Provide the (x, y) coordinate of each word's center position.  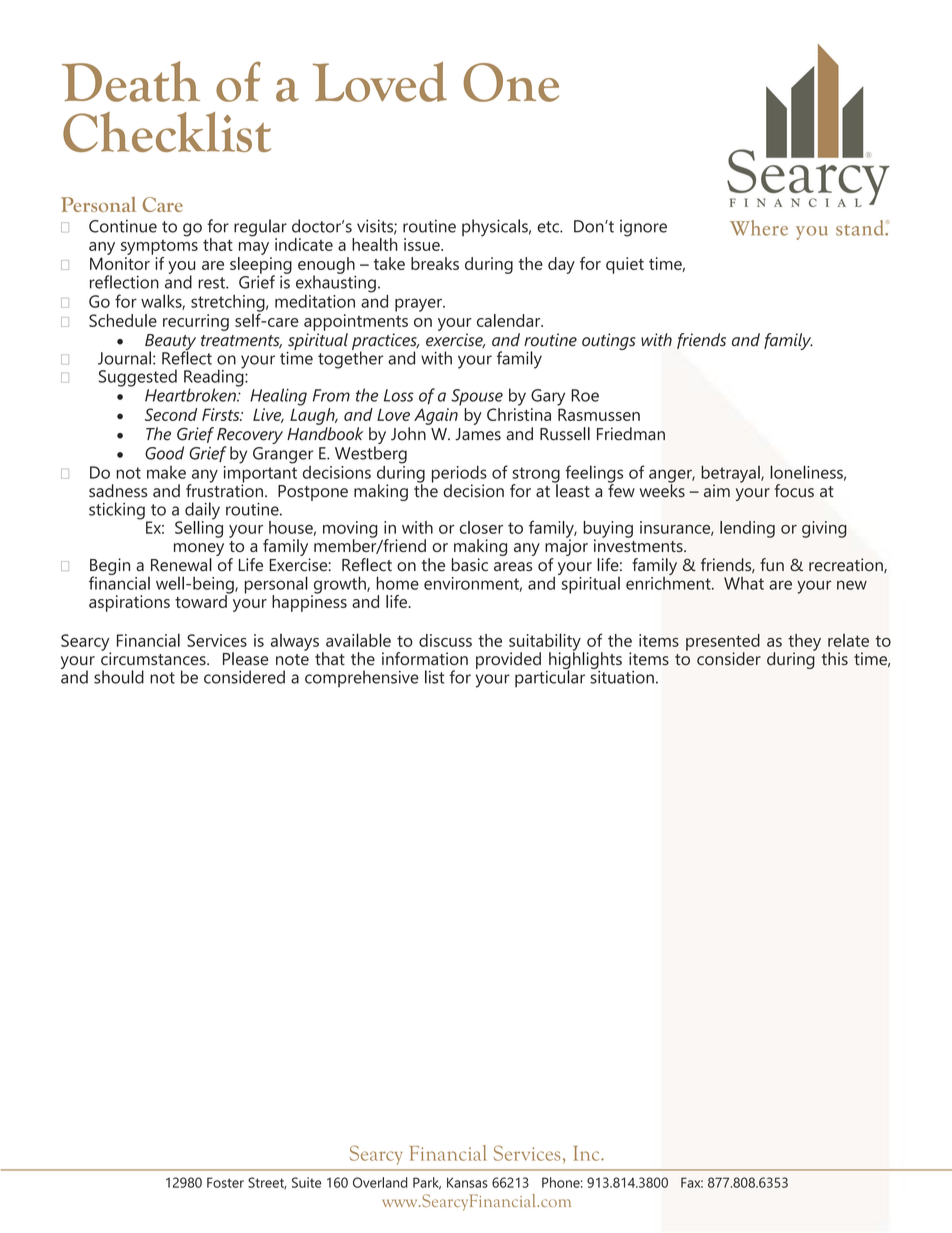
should (119, 677)
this (835, 659)
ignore (643, 228)
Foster (225, 1182)
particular (550, 678)
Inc (588, 1153)
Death (131, 81)
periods (459, 475)
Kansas (467, 1182)
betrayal (731, 475)
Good (164, 453)
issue (423, 244)
